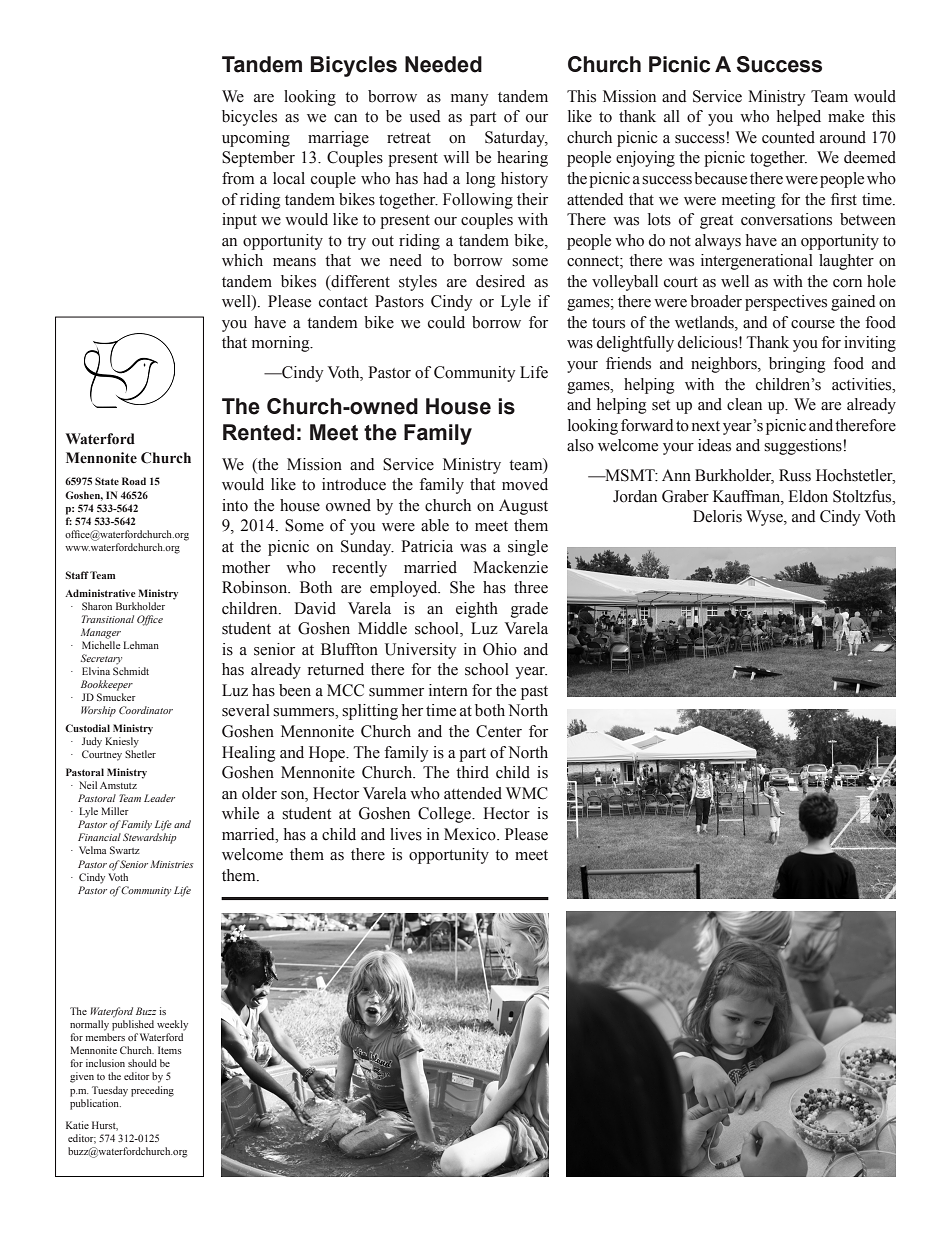 The width and height of the screenshot is (952, 1233). Describe the element at coordinates (446, 322) in the screenshot. I see `could` at that location.
